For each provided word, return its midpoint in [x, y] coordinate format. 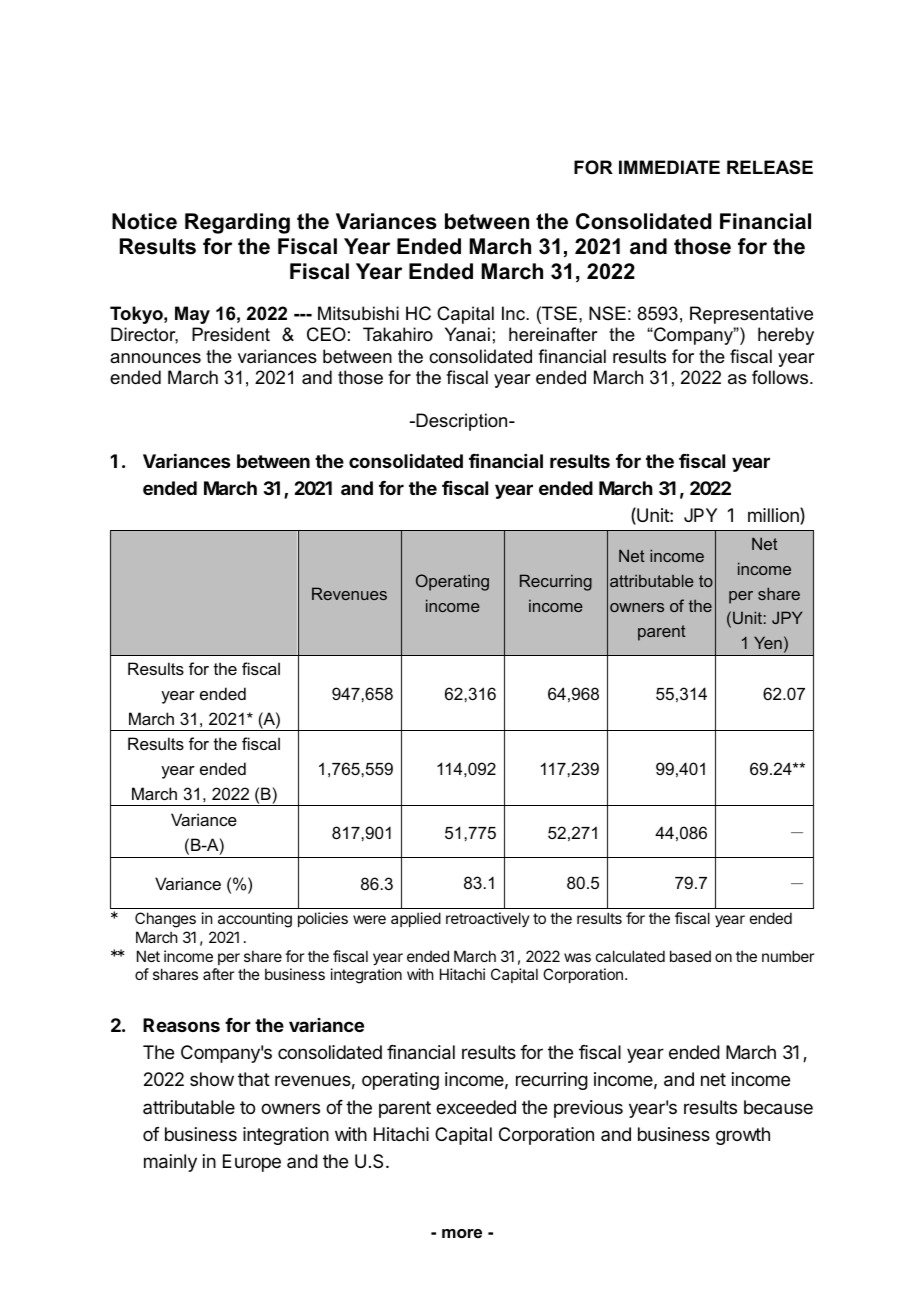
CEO [326, 334]
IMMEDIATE [669, 167]
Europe [252, 1163]
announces [155, 358]
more [462, 1233]
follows [781, 377]
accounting [255, 920]
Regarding [237, 223]
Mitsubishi [358, 313]
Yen [768, 642]
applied [416, 919]
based [690, 956]
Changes [165, 920]
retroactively [488, 919]
